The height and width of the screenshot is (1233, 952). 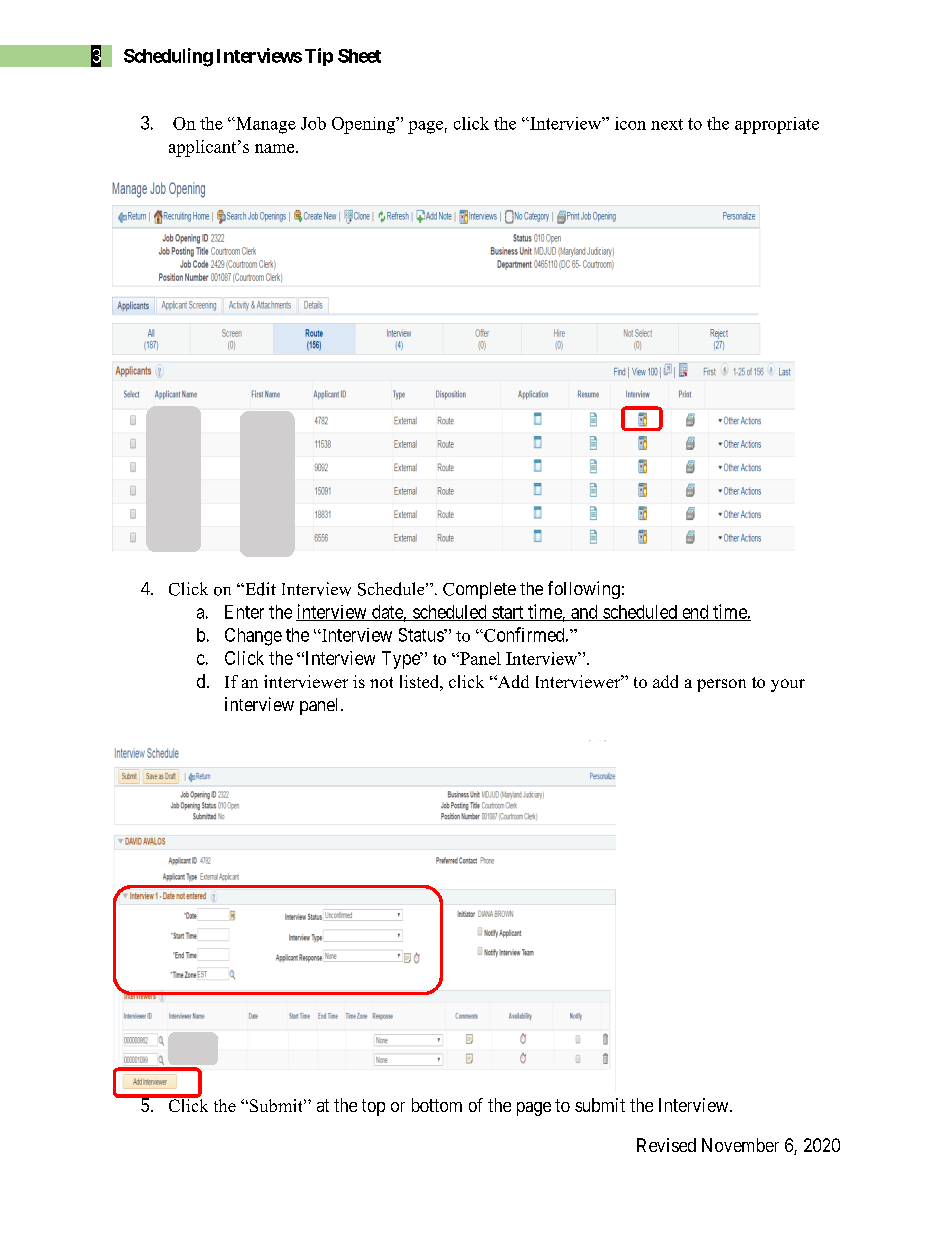 I want to click on bottom, so click(x=437, y=1105).
